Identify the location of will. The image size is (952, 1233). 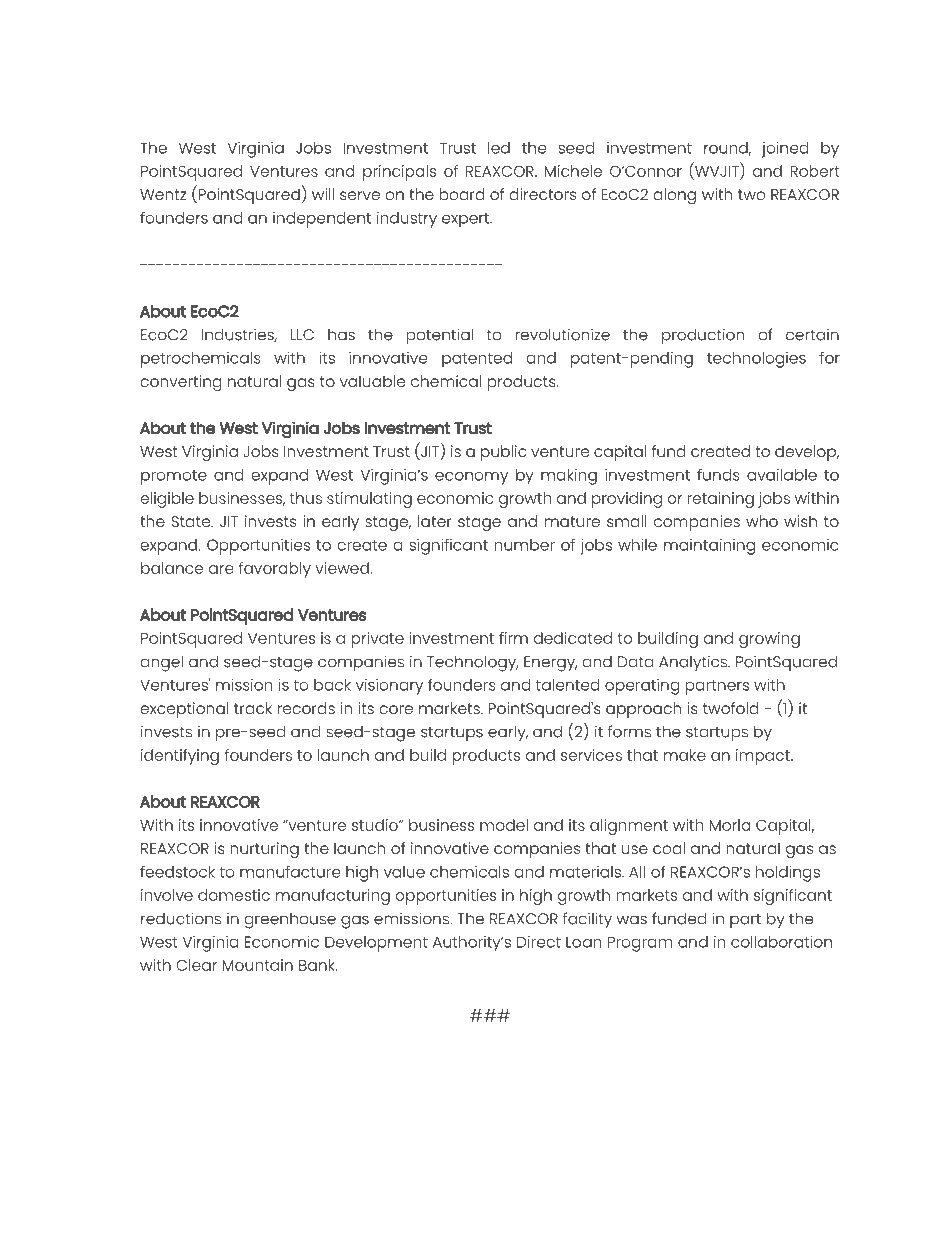
(323, 194).
